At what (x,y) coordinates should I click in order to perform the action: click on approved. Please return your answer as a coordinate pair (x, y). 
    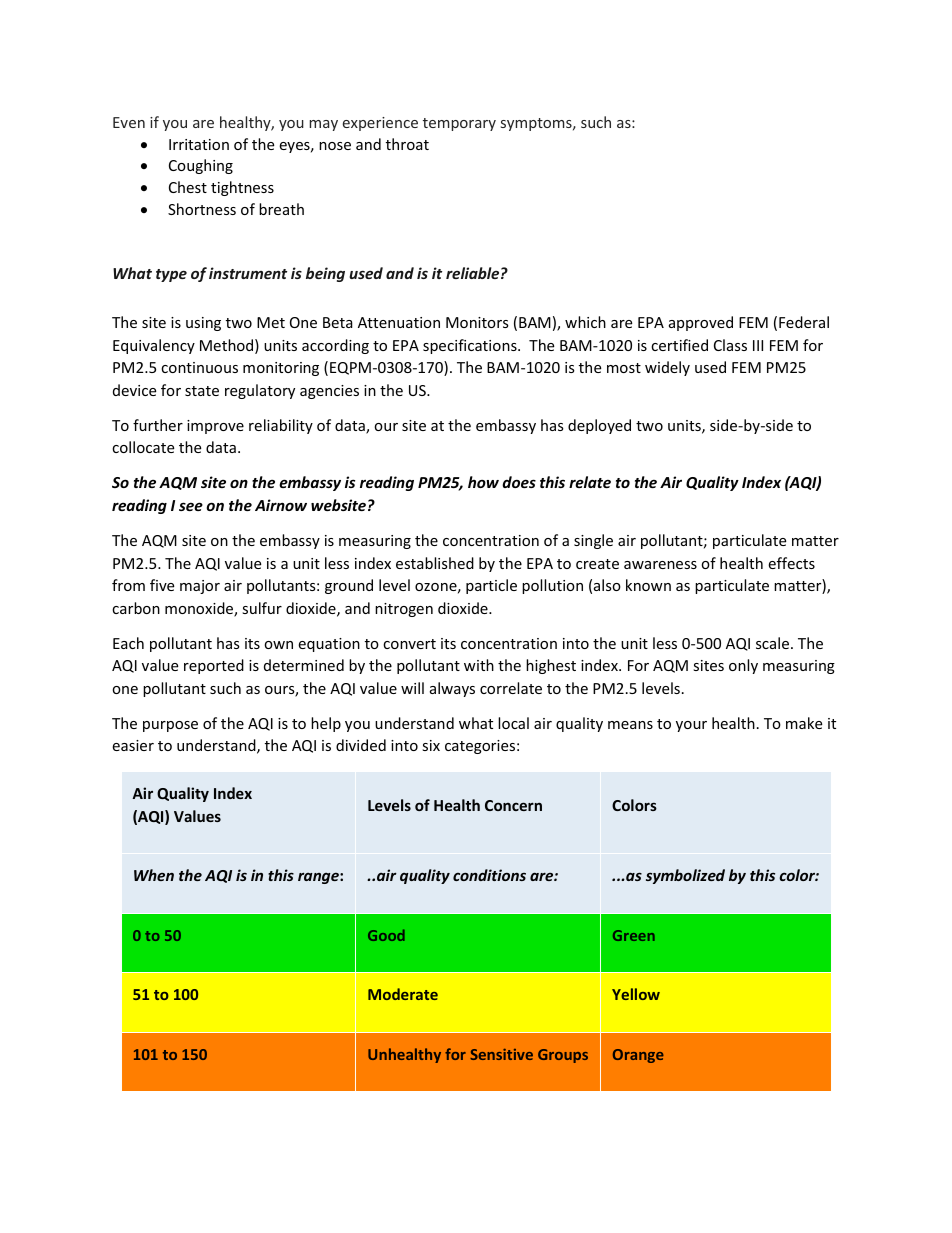
    Looking at the image, I should click on (701, 323).
